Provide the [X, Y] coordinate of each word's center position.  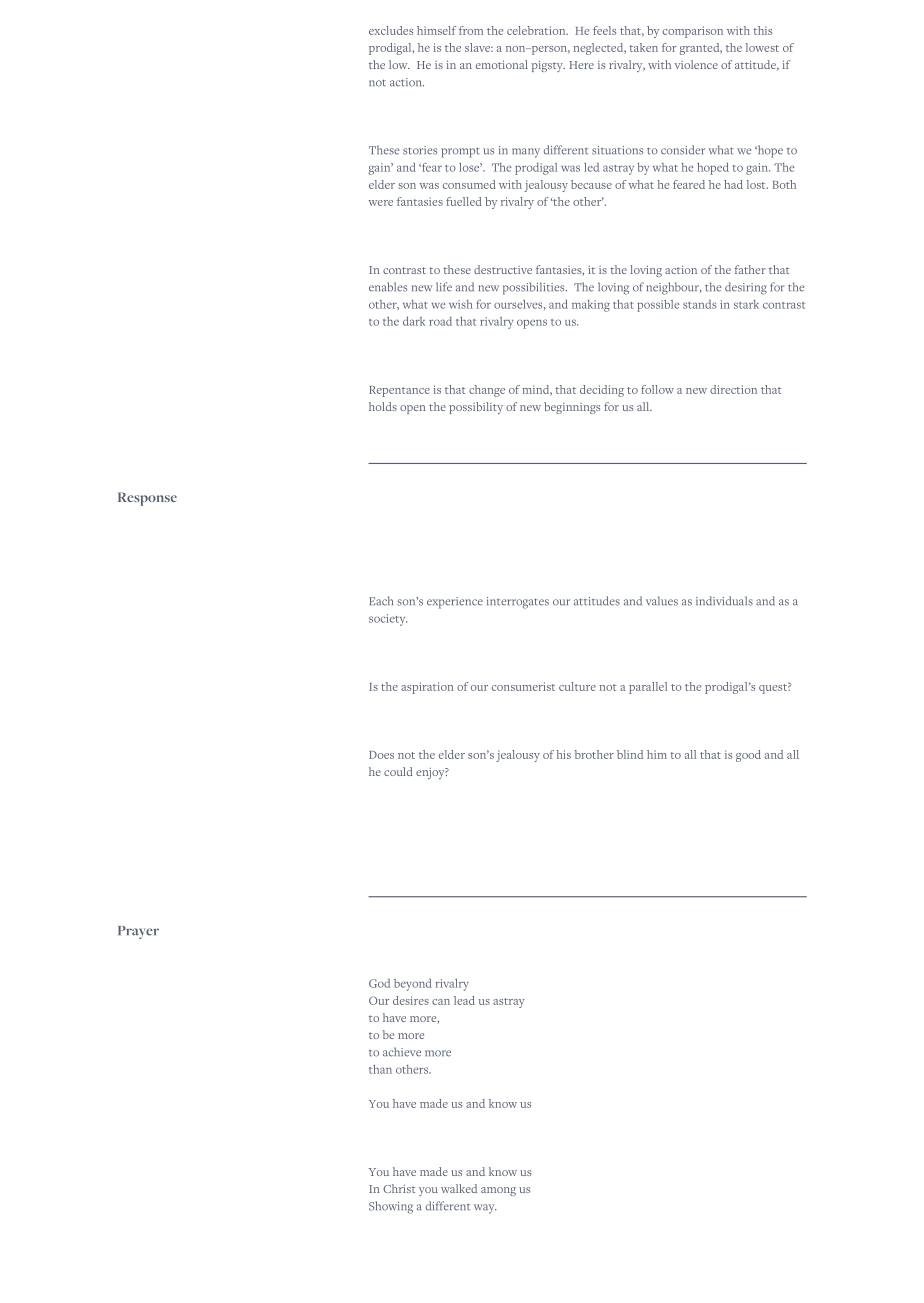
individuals [724, 601]
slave [479, 47]
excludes [391, 30]
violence [696, 64]
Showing [391, 1207]
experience [455, 603]
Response [147, 499]
